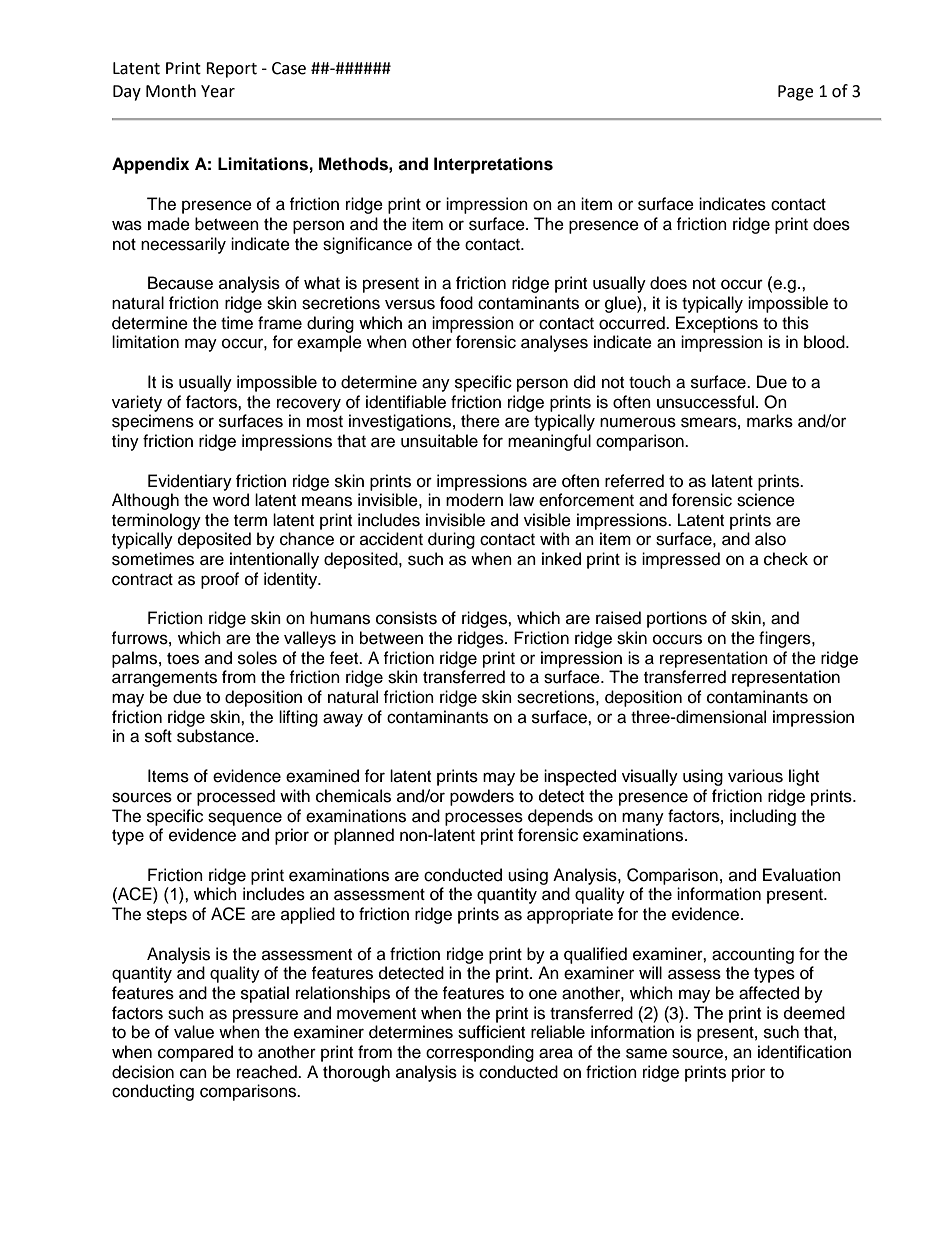  What do you see at coordinates (795, 93) in the page?
I see `Page` at bounding box center [795, 93].
